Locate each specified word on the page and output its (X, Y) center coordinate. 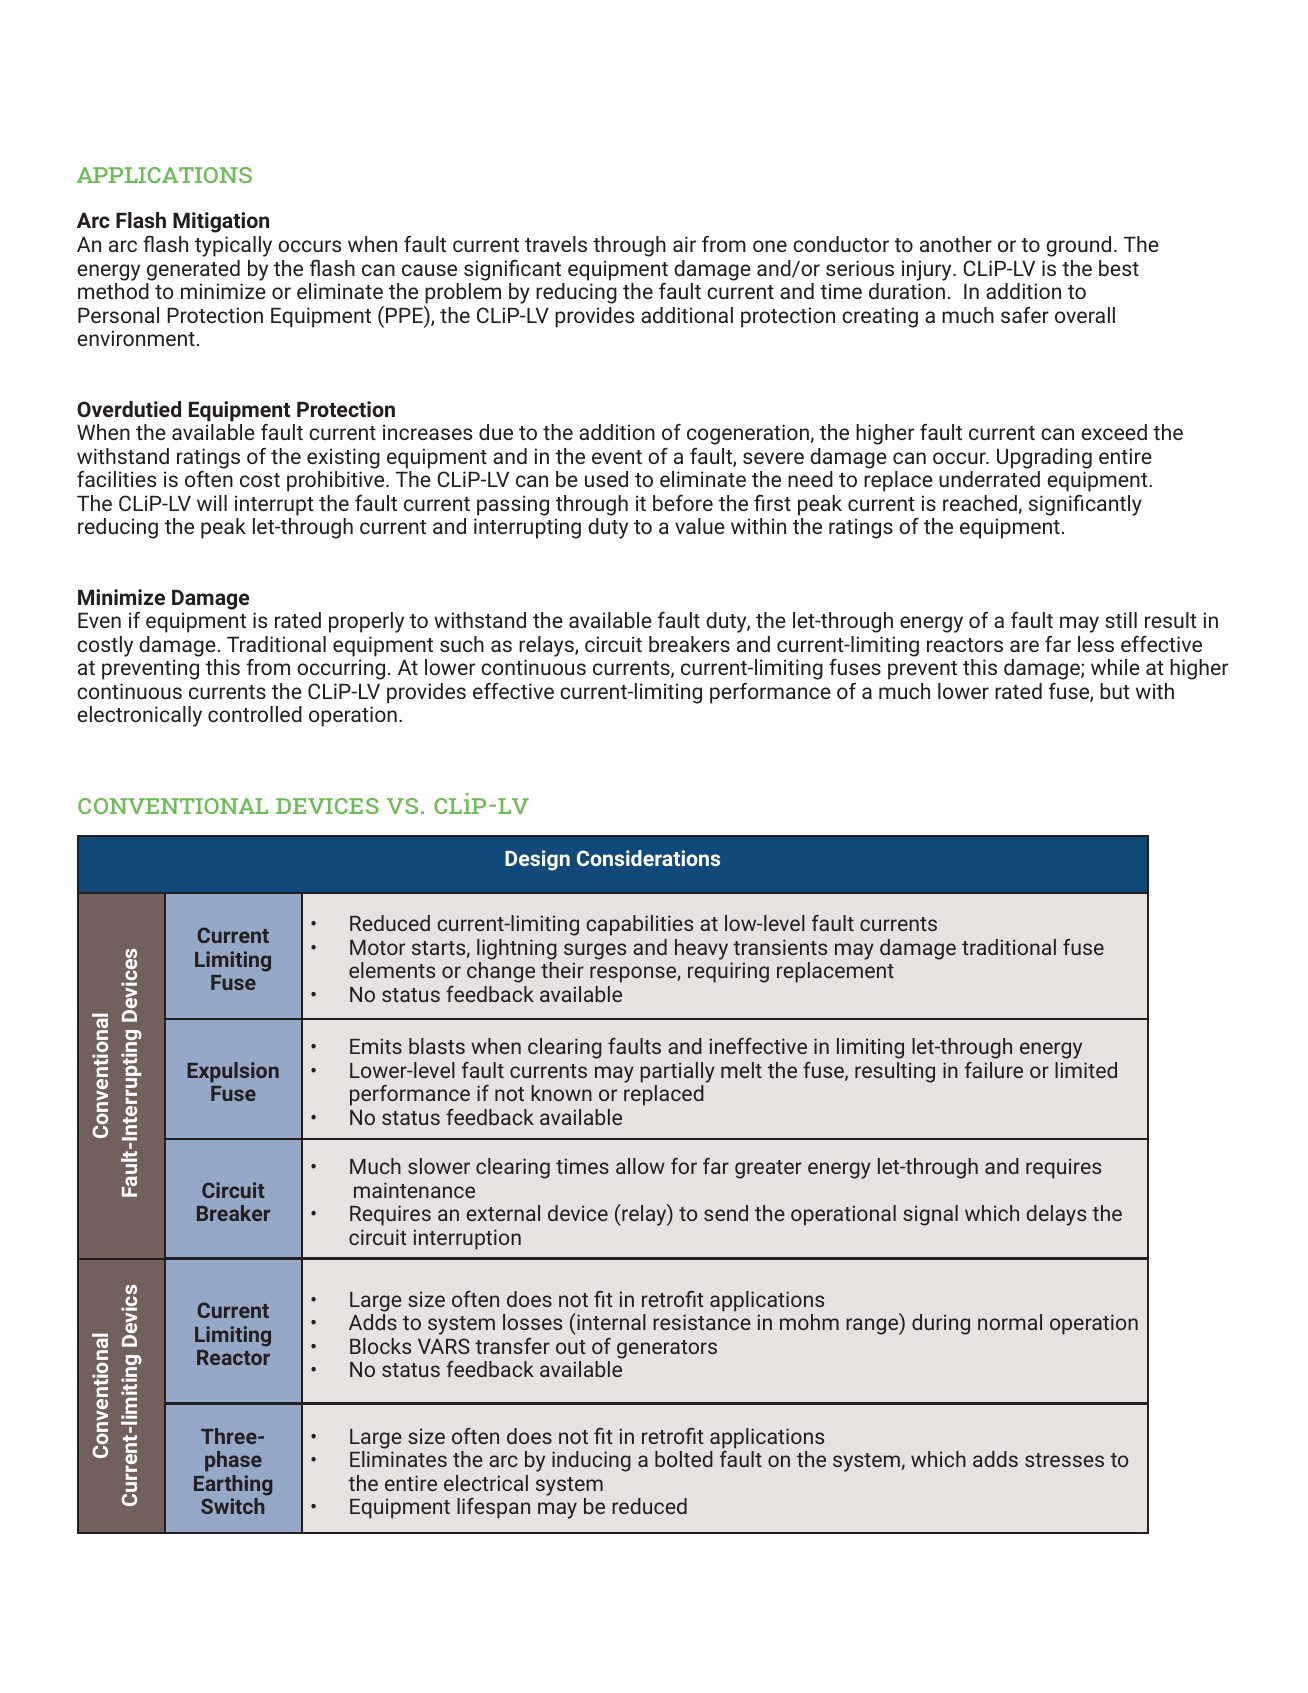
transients (780, 947)
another (956, 244)
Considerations (648, 858)
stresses (1064, 1460)
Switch (233, 1506)
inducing (591, 1461)
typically (233, 246)
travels (556, 244)
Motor (377, 947)
